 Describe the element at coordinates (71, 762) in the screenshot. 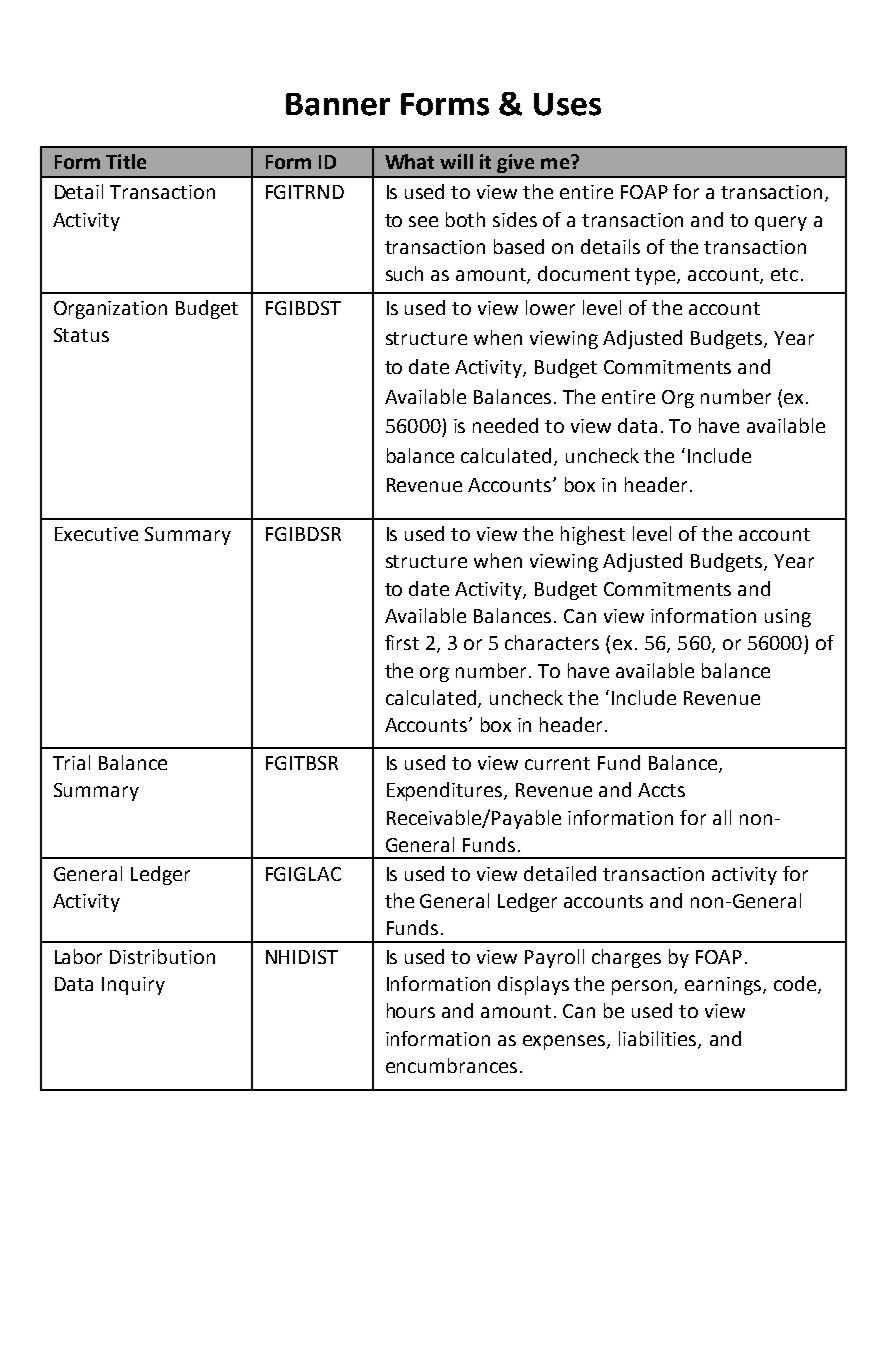

I see `Trial` at that location.
